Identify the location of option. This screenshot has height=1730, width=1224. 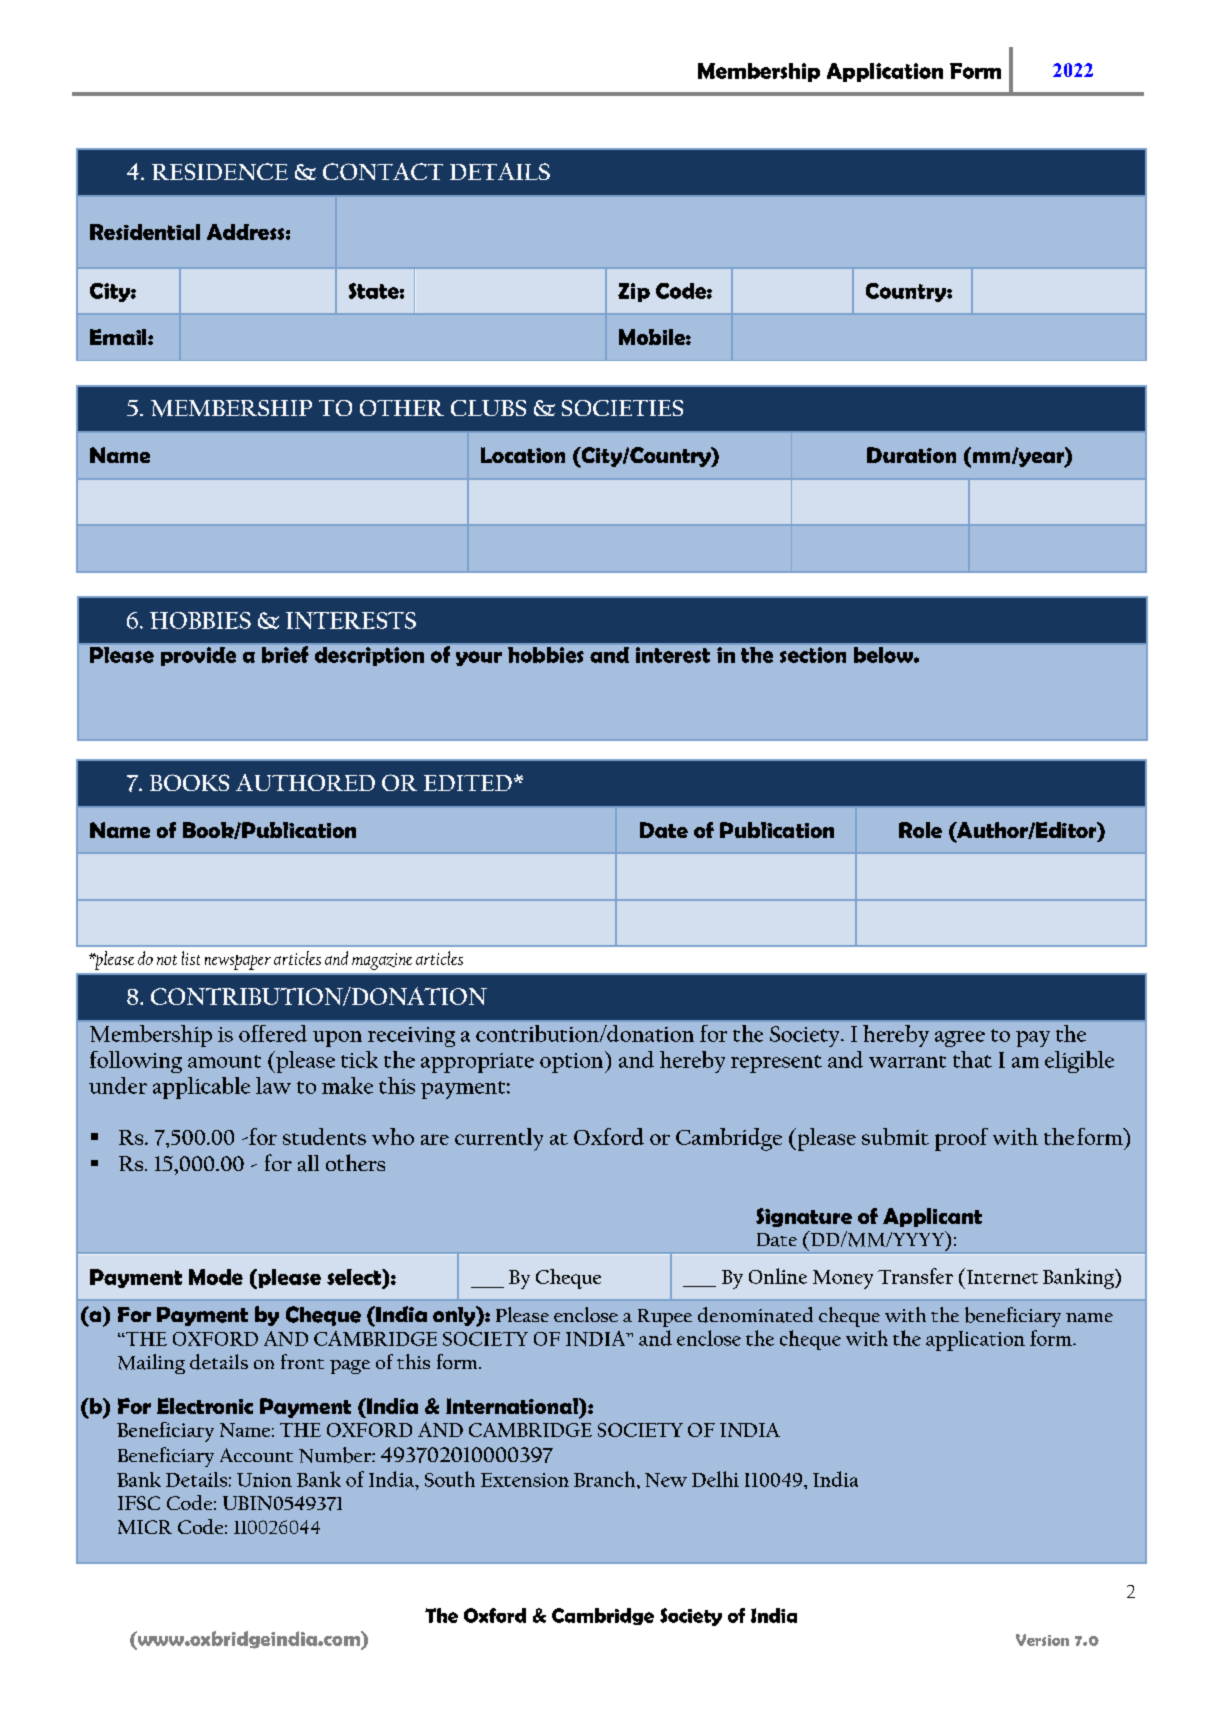
(573, 1062).
